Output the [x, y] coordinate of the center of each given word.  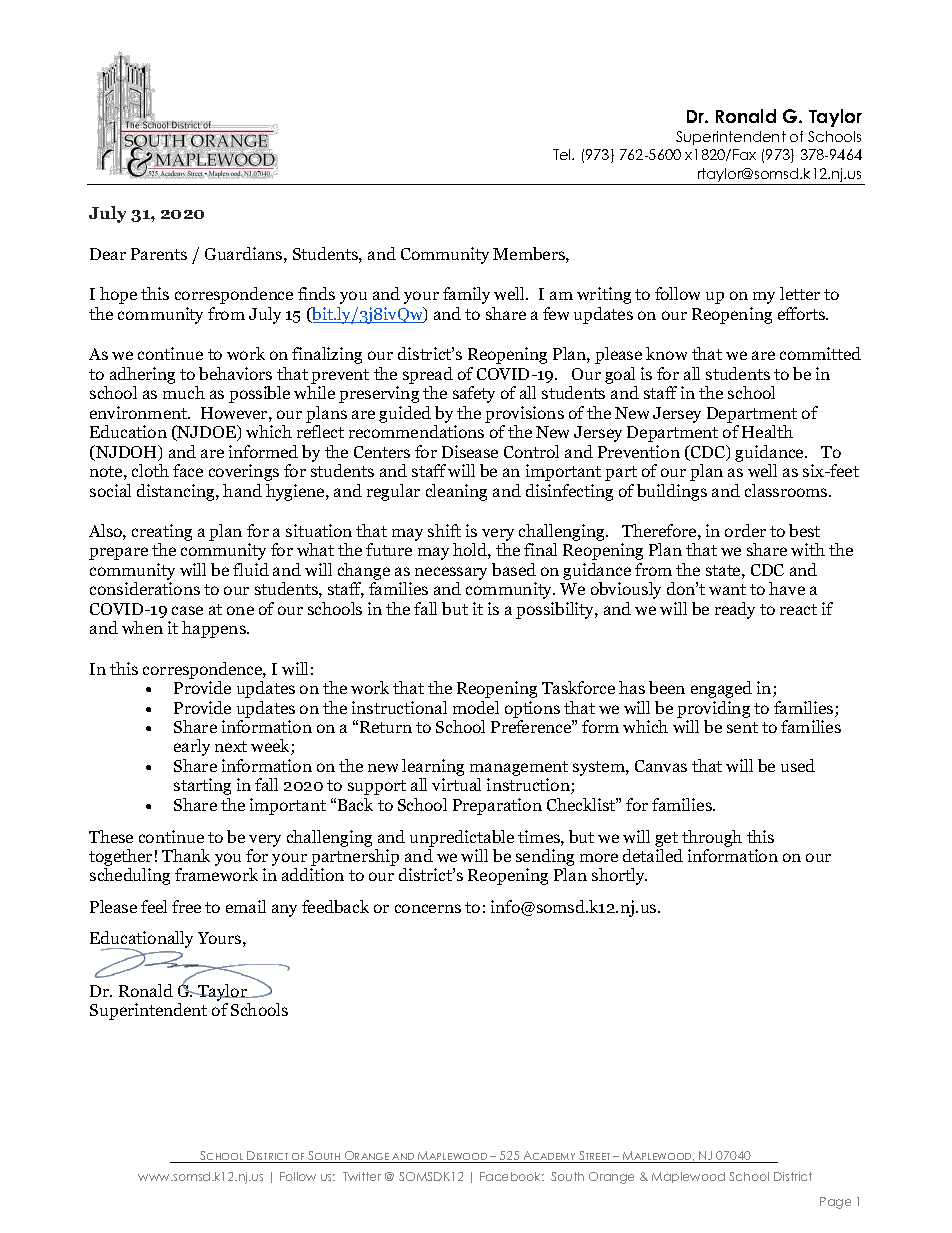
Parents [159, 254]
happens [215, 629]
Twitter [362, 1176]
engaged [721, 689]
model [476, 707]
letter [800, 293]
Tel [563, 154]
